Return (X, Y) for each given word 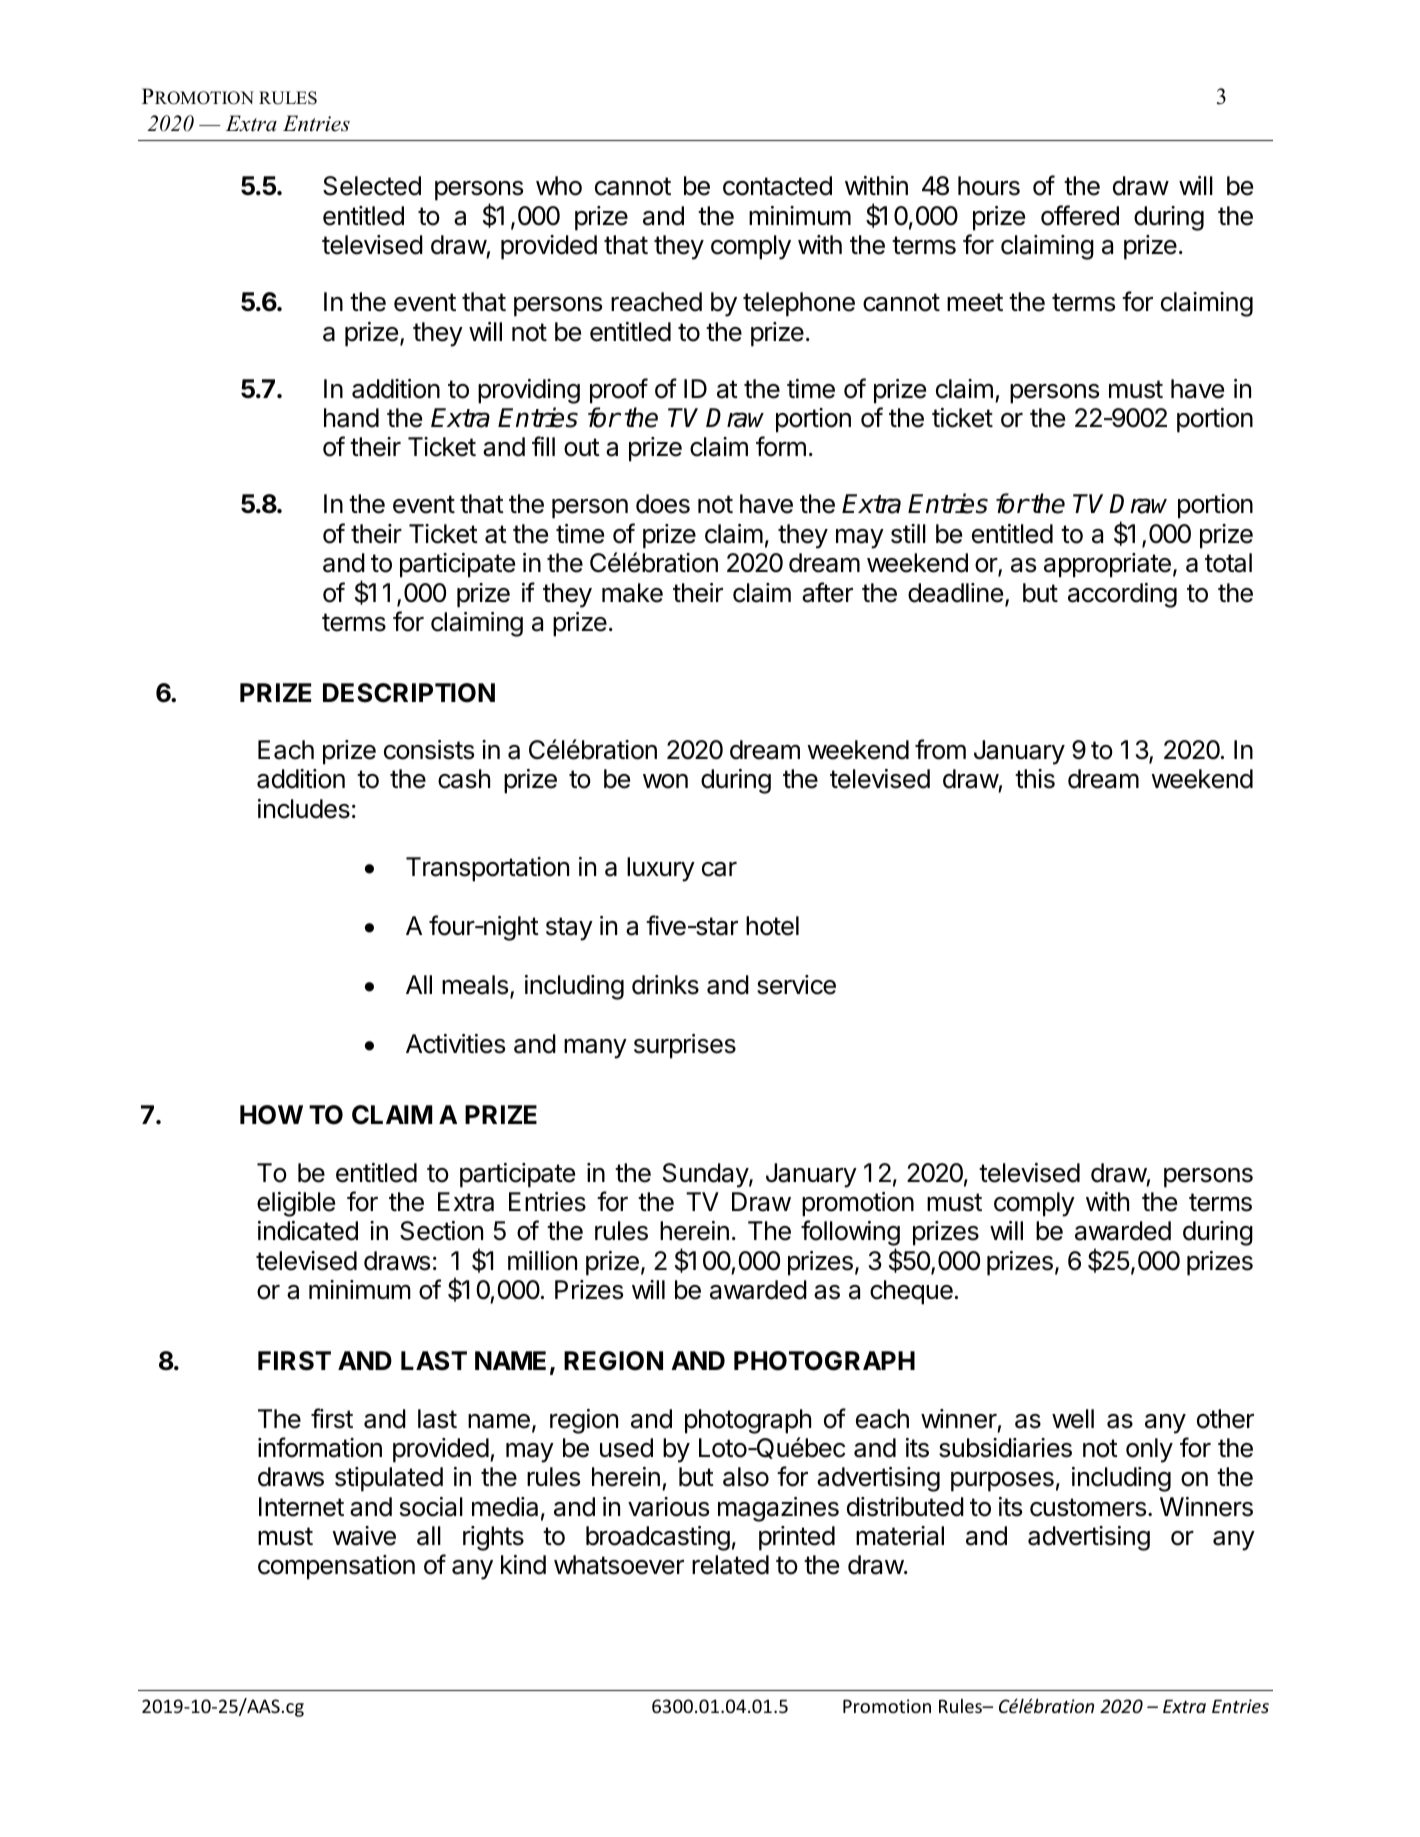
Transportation (487, 869)
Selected (372, 186)
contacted (777, 186)
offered (1080, 215)
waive (364, 1536)
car (719, 869)
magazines (778, 1509)
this (1035, 779)
